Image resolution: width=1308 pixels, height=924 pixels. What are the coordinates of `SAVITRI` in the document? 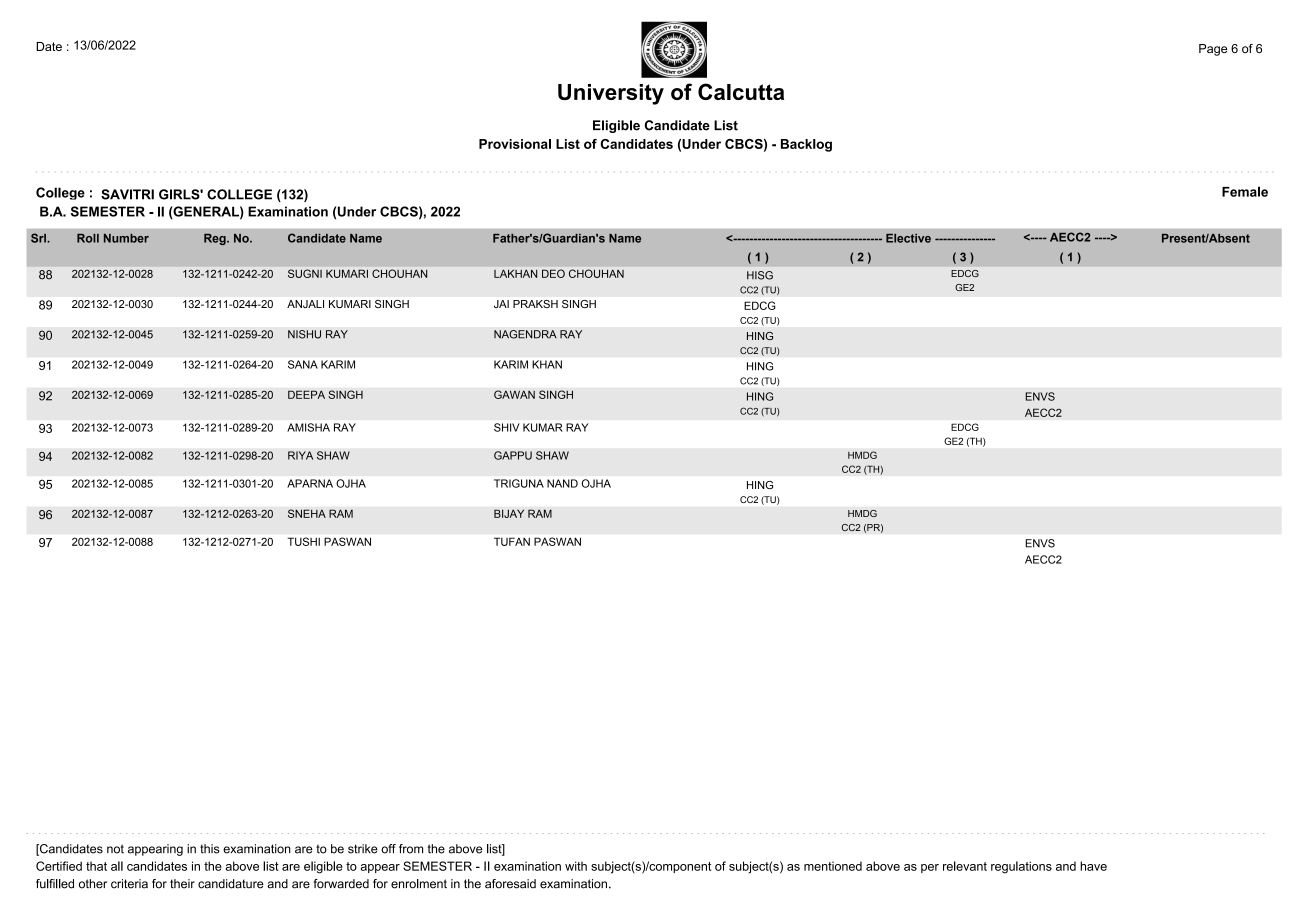 It's located at (127, 194).
